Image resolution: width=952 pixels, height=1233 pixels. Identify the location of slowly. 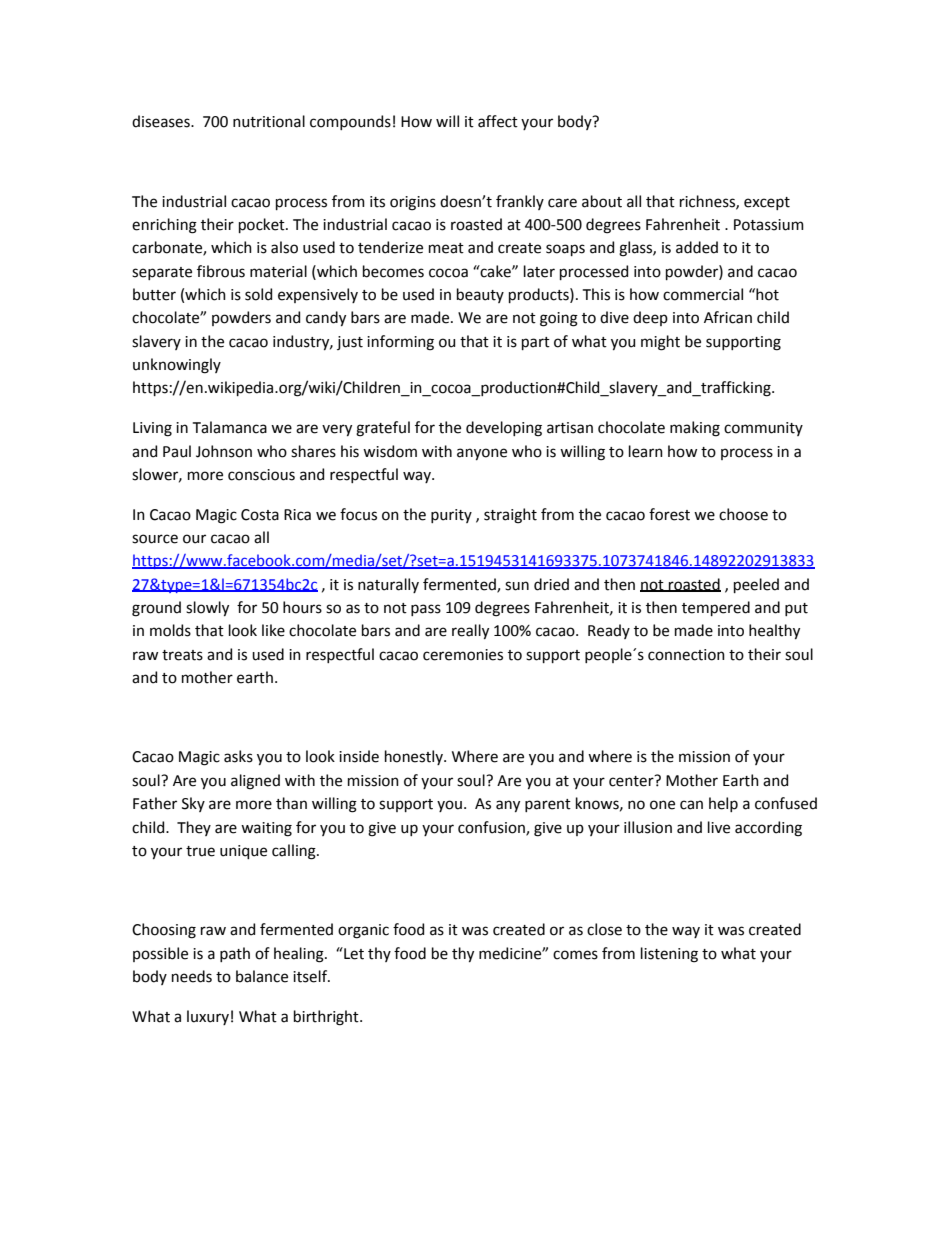
(207, 608).
